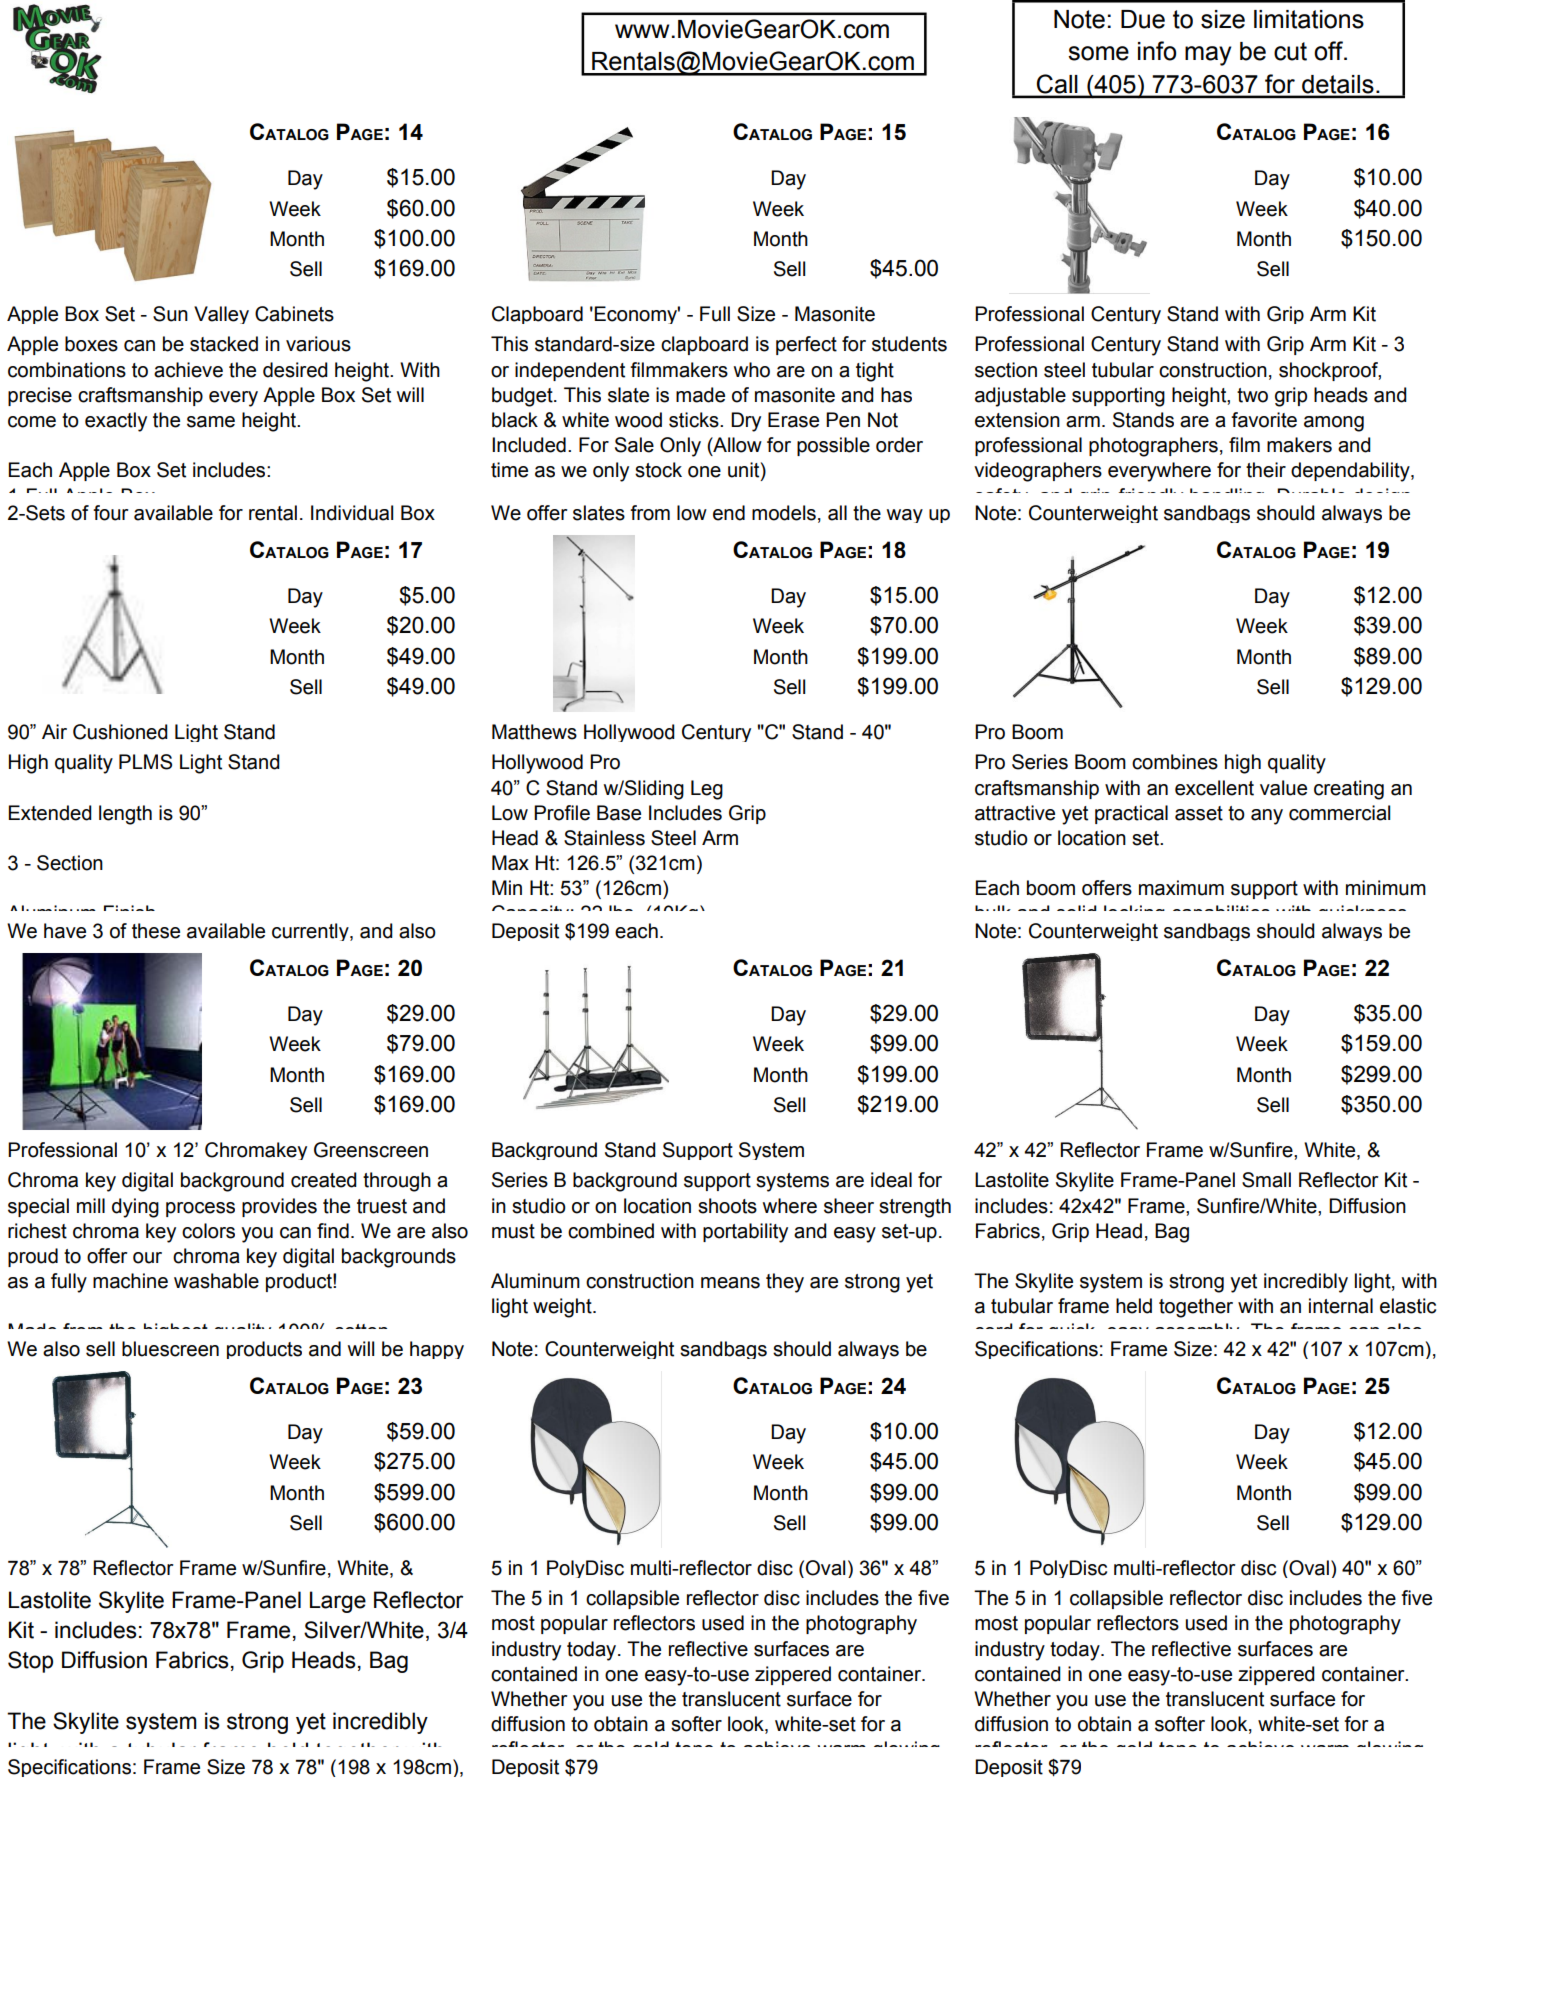 The width and height of the screenshot is (1541, 1994). Describe the element at coordinates (1266, 470) in the screenshot. I see `their` at that location.
